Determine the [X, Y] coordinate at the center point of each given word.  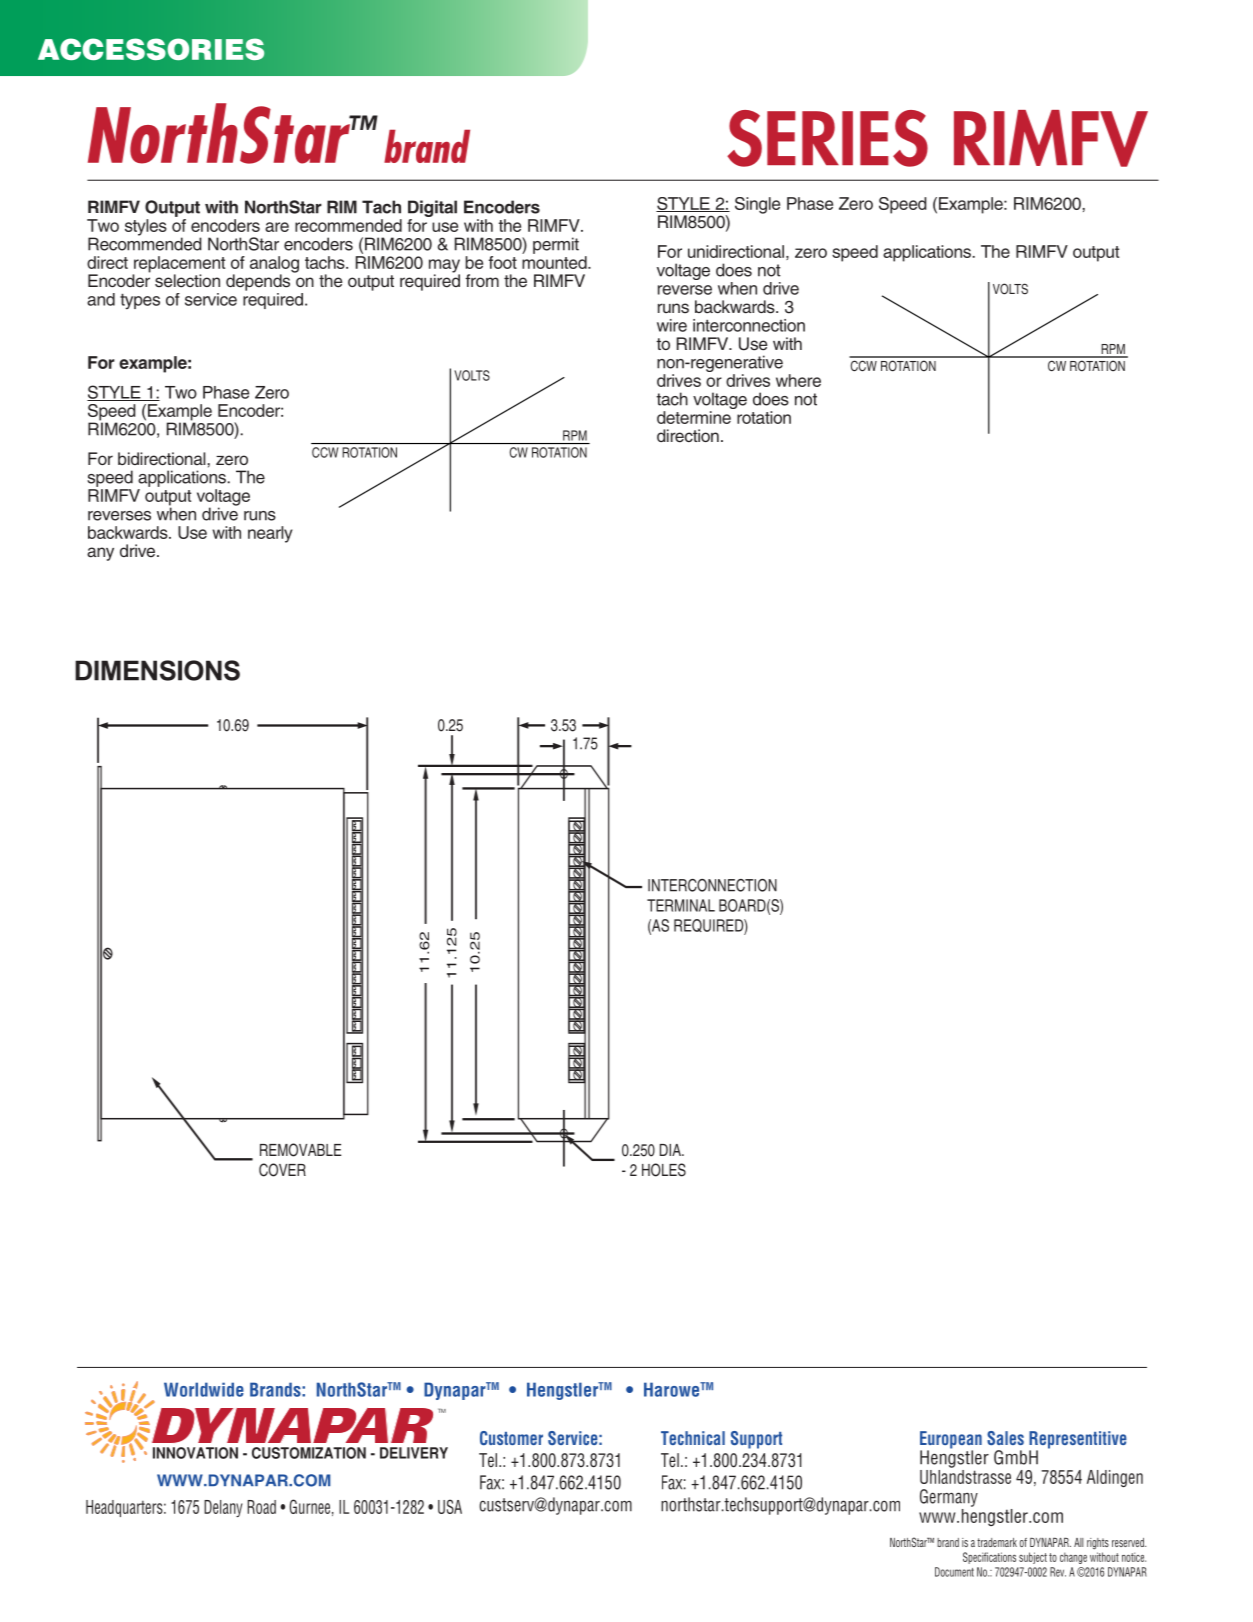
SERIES [827, 138]
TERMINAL [681, 905]
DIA [671, 1150]
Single [757, 205]
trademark [997, 1542]
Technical [693, 1438]
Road [261, 1507]
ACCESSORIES [151, 49]
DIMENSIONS [157, 670]
